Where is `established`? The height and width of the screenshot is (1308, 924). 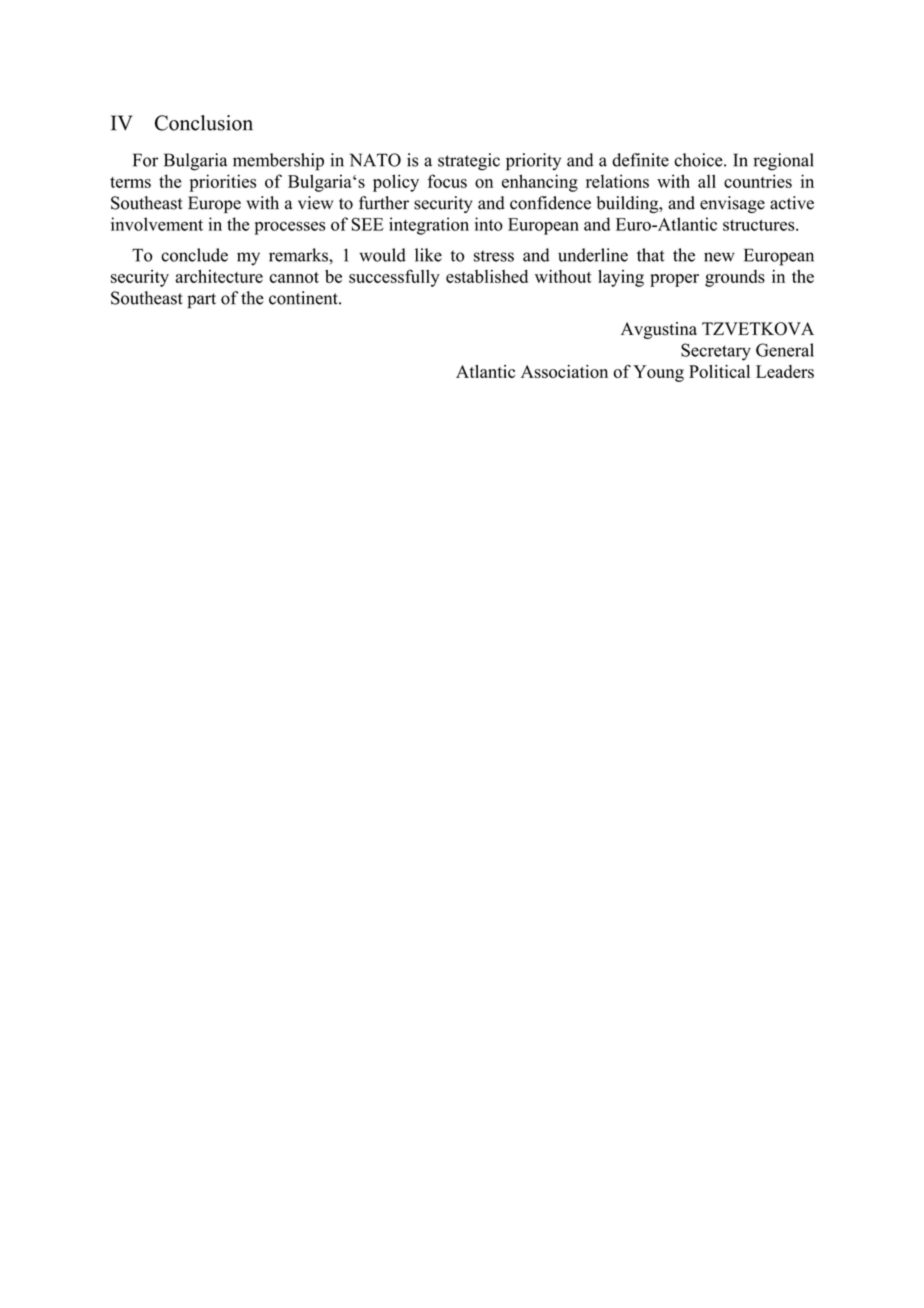
established is located at coordinates (487, 276).
